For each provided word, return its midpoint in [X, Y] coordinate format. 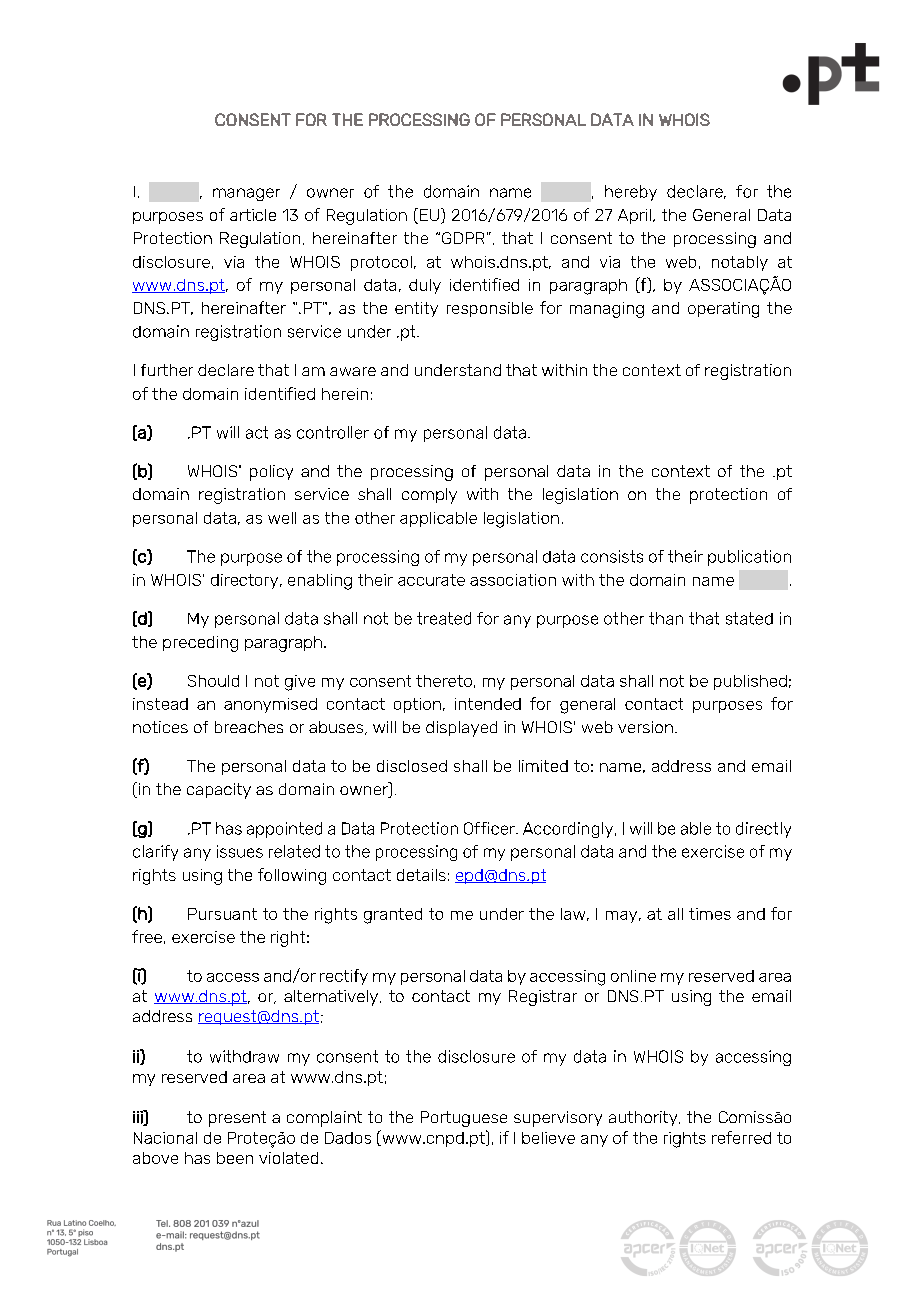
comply [429, 496]
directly [763, 830]
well [282, 518]
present [237, 1119]
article [253, 215]
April [634, 216]
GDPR [463, 238]
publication [749, 558]
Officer [490, 828]
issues [240, 851]
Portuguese [464, 1119]
